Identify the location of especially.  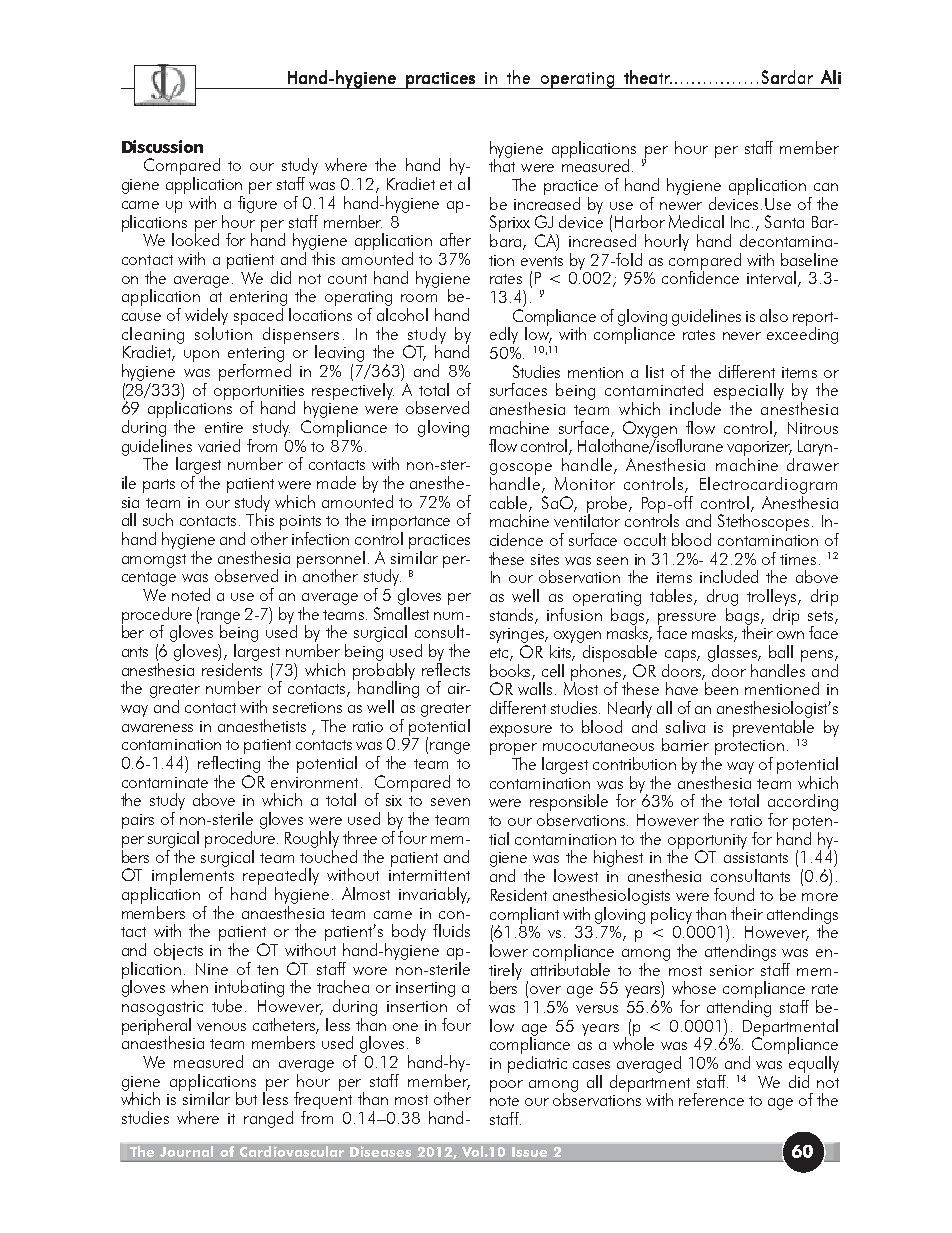
(749, 393).
